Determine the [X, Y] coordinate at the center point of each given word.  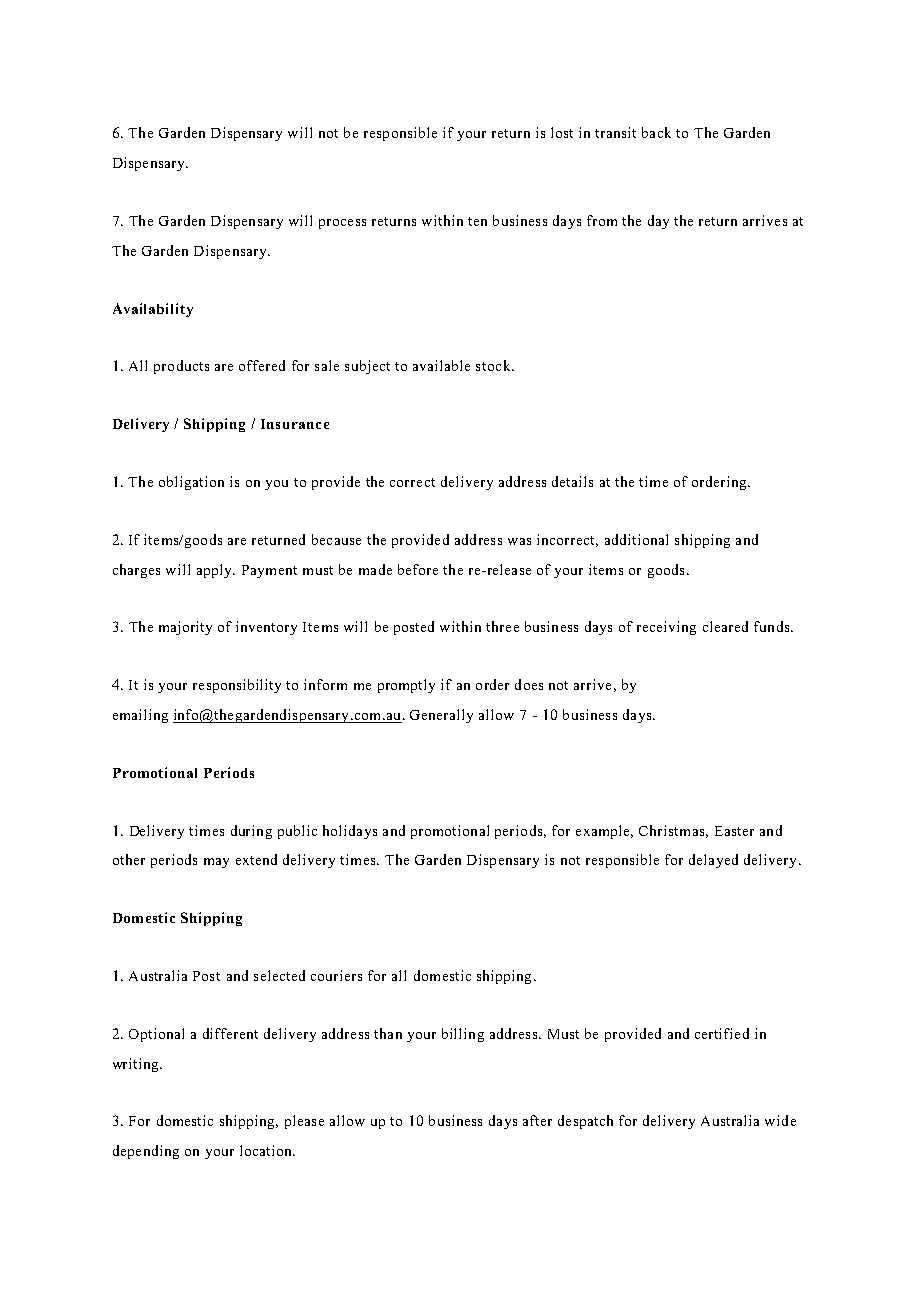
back [656, 132]
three [502, 626]
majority [185, 628]
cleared [725, 626]
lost [562, 132]
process [342, 224]
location [267, 1150]
